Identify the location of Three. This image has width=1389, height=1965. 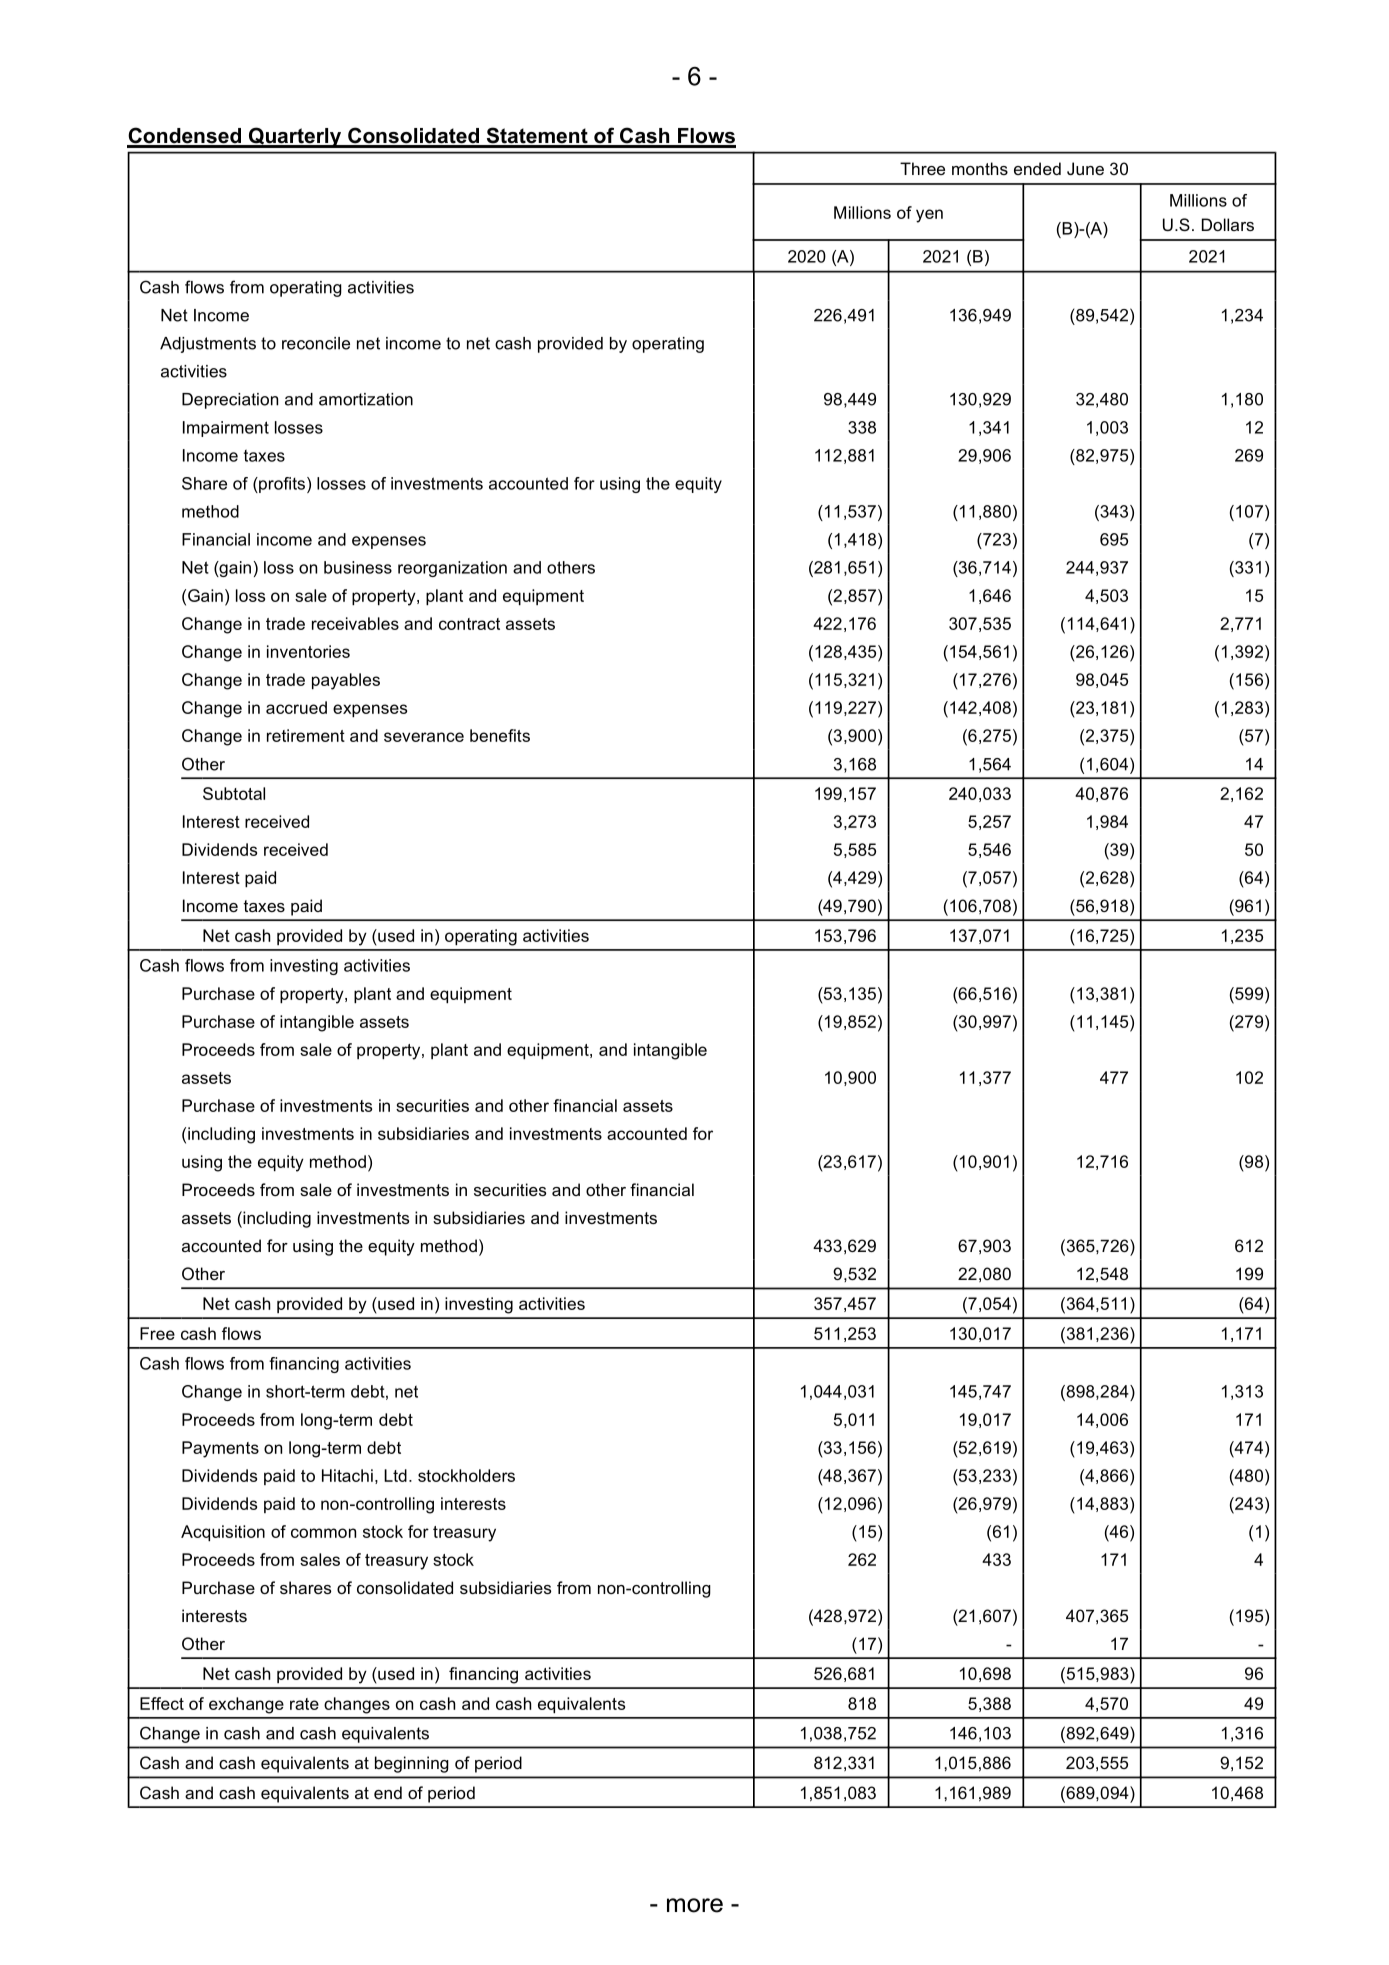
(922, 168).
